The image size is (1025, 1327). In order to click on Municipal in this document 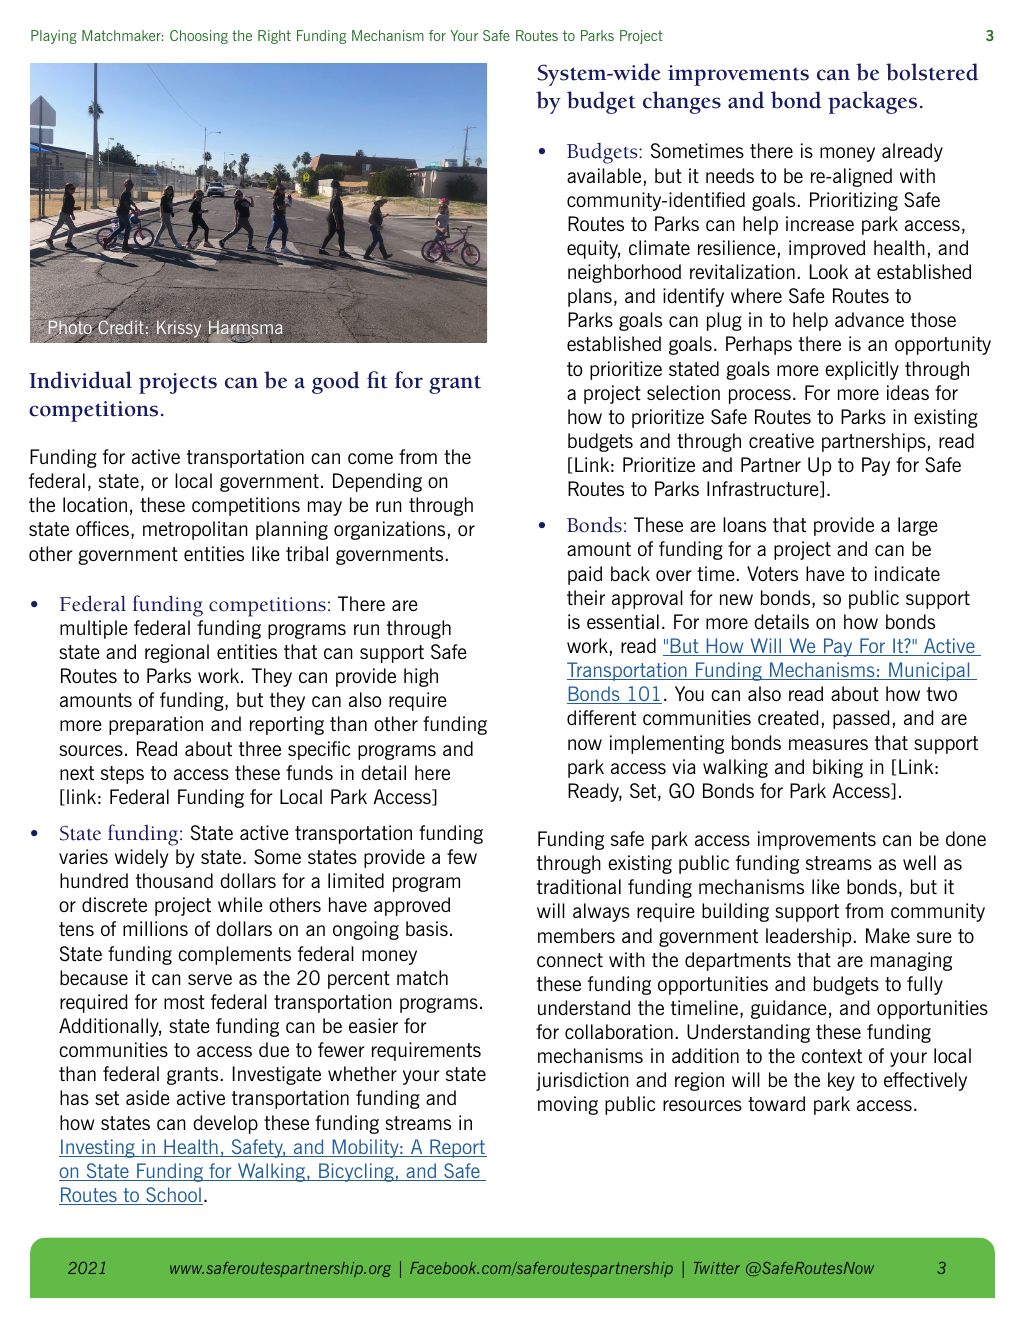, I will do `click(929, 671)`.
